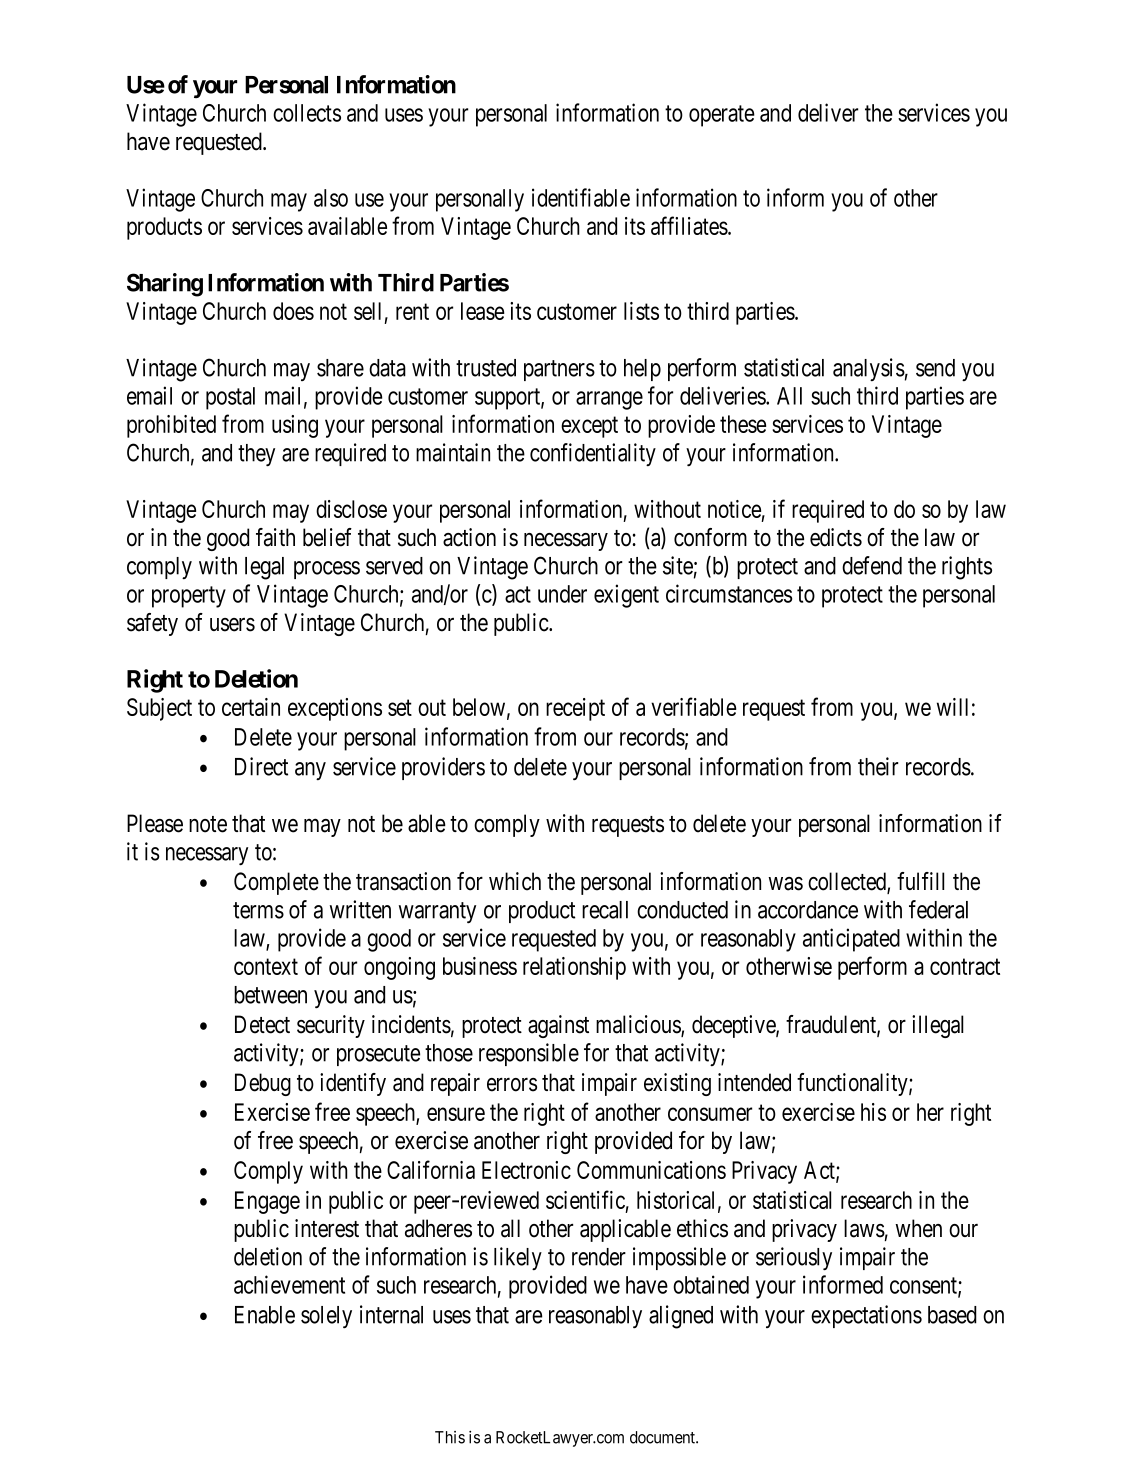 Image resolution: width=1134 pixels, height=1467 pixels. I want to click on solely, so click(326, 1317).
